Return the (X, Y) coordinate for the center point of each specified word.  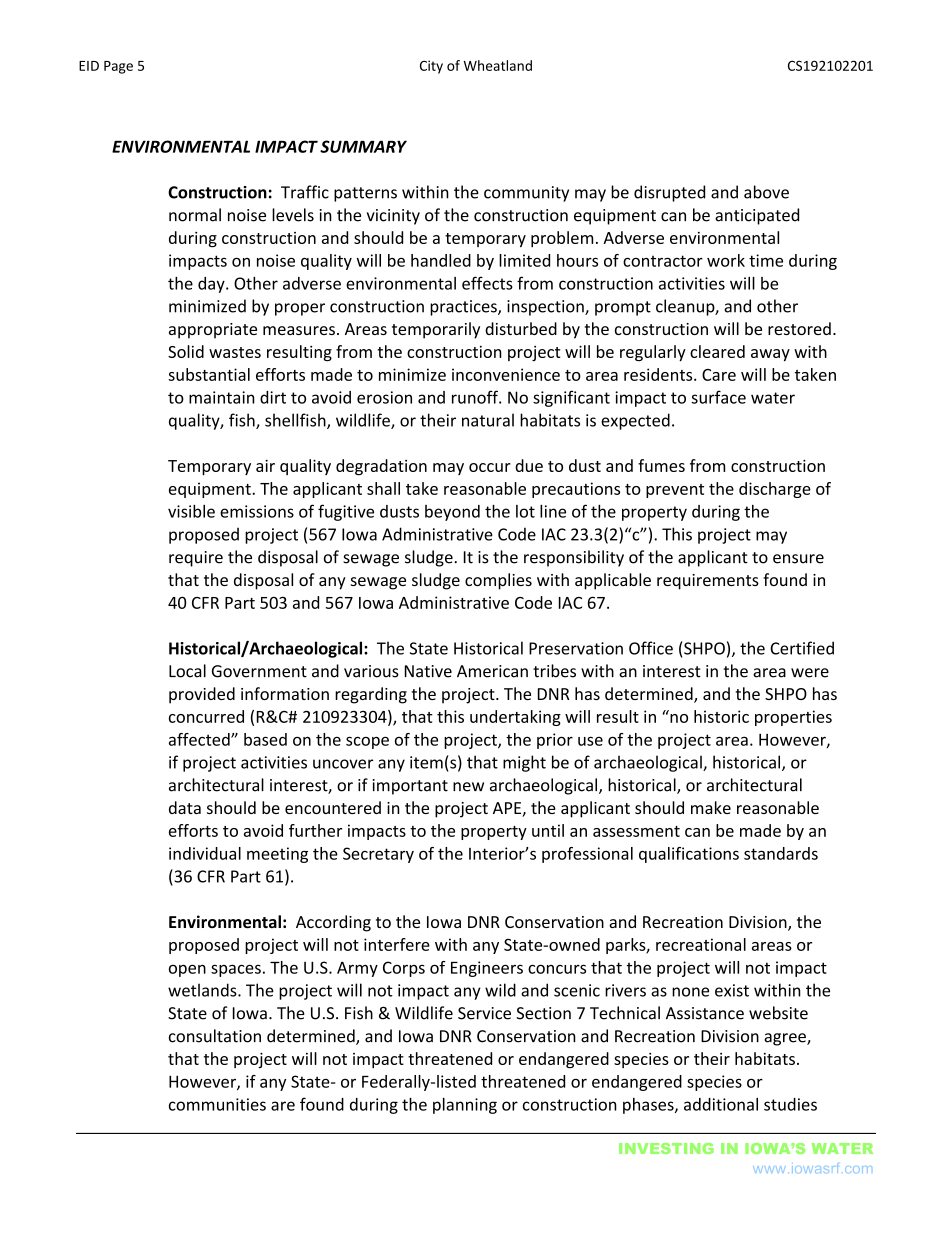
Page (118, 67)
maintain (222, 397)
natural (488, 420)
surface (718, 397)
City (431, 67)
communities (217, 1104)
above (766, 192)
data (185, 807)
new (468, 787)
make (711, 807)
